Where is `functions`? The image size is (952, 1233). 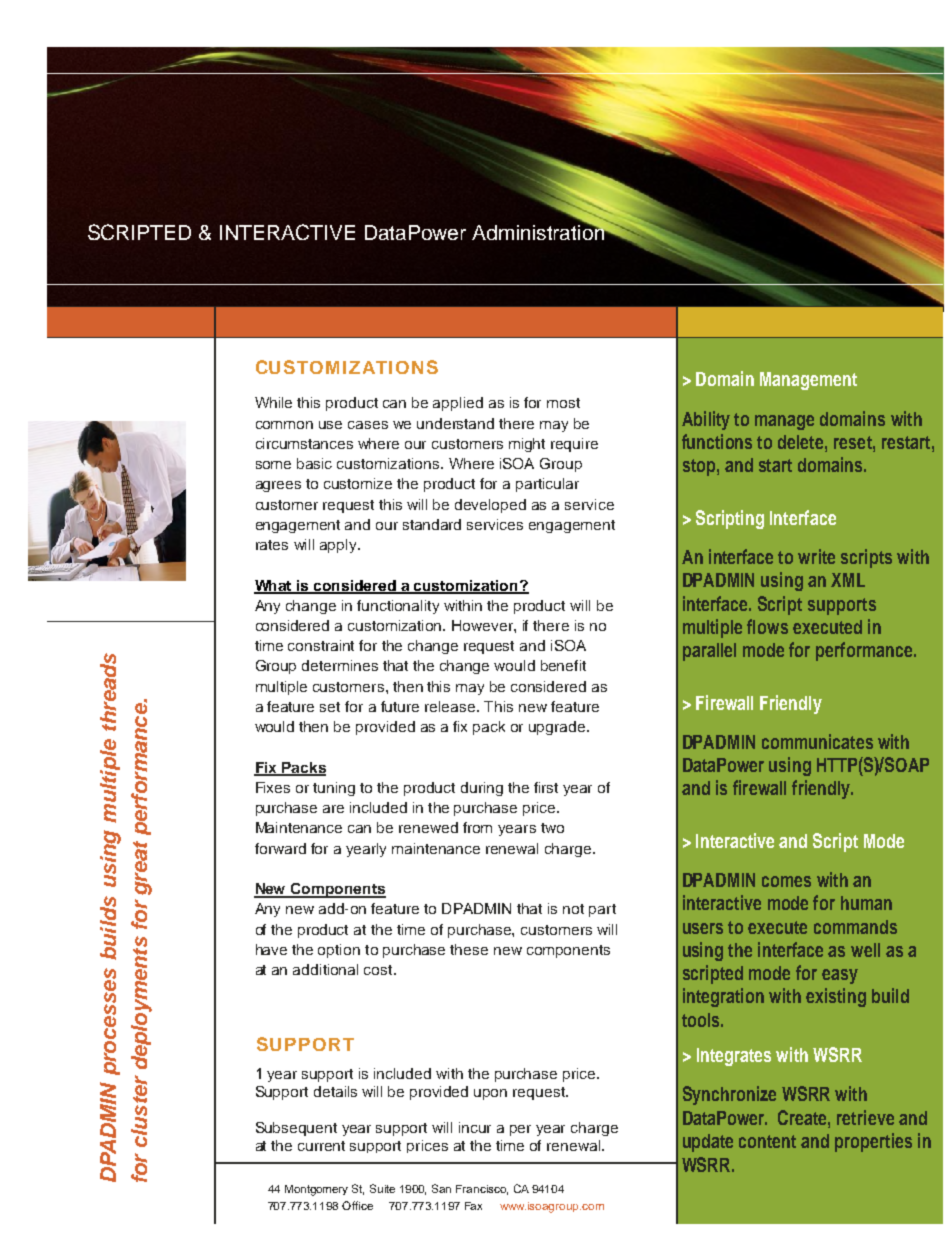 functions is located at coordinates (717, 441).
